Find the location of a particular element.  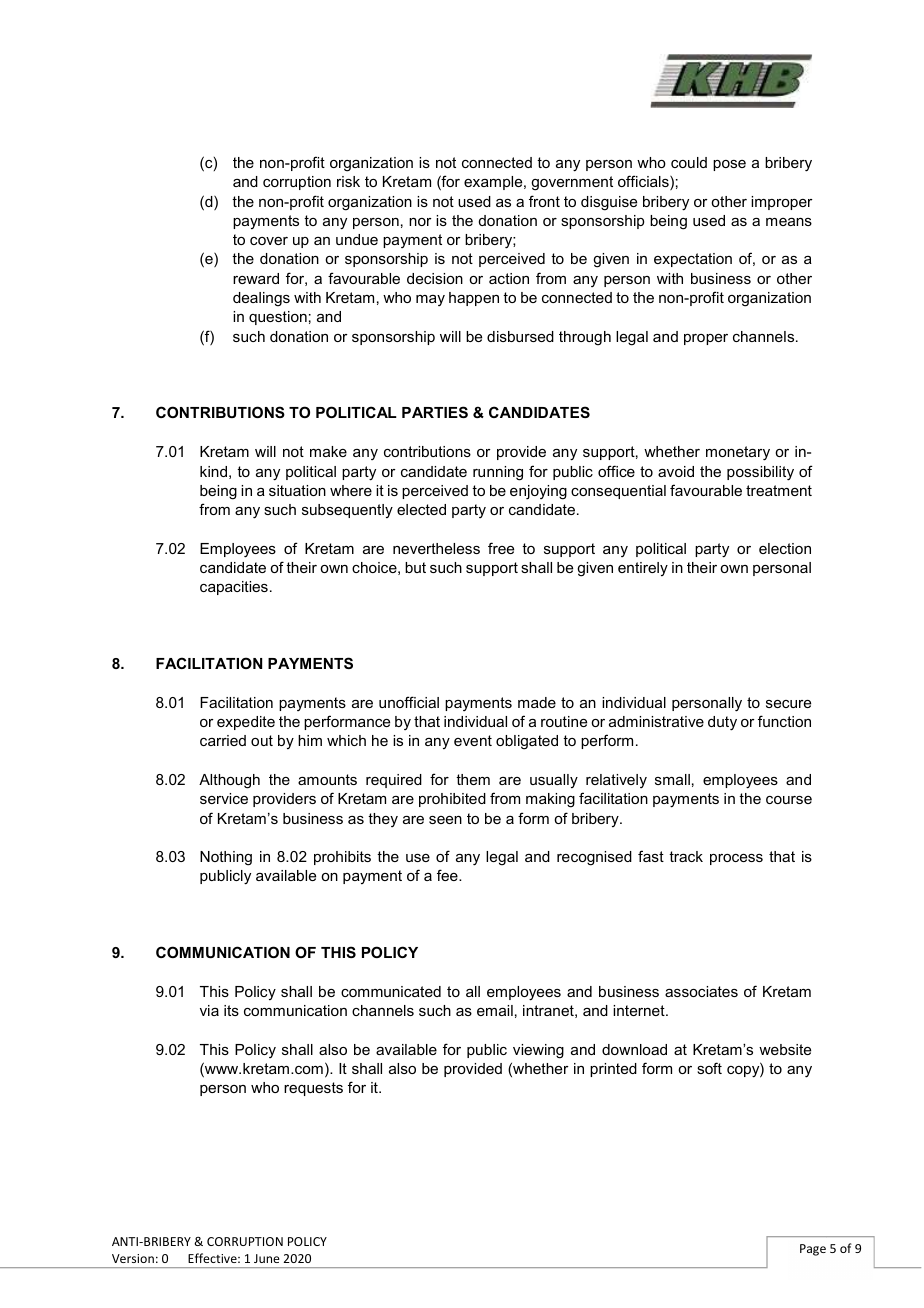

email is located at coordinates (495, 1010).
